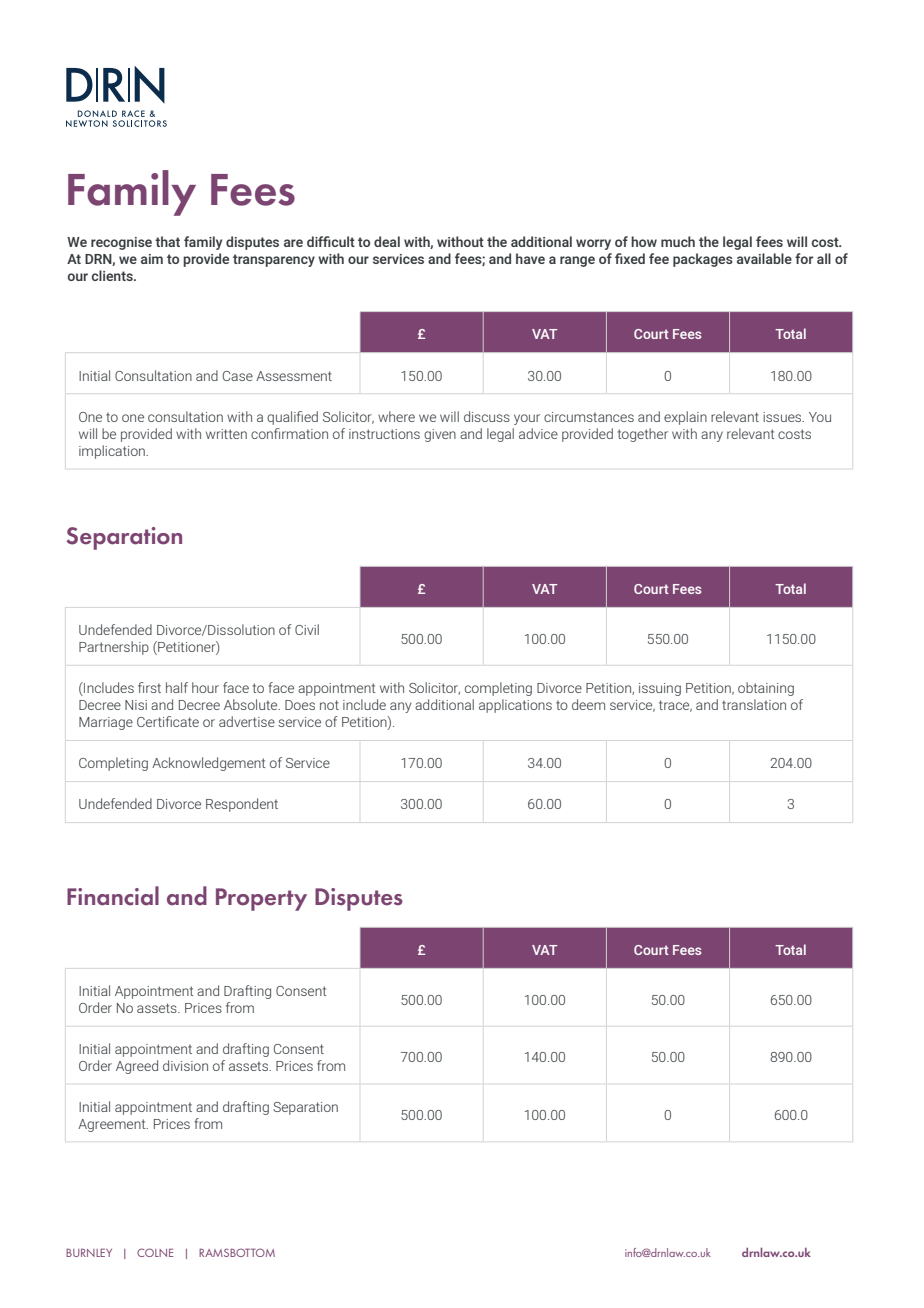  Describe the element at coordinates (113, 452) in the screenshot. I see `implication` at that location.
